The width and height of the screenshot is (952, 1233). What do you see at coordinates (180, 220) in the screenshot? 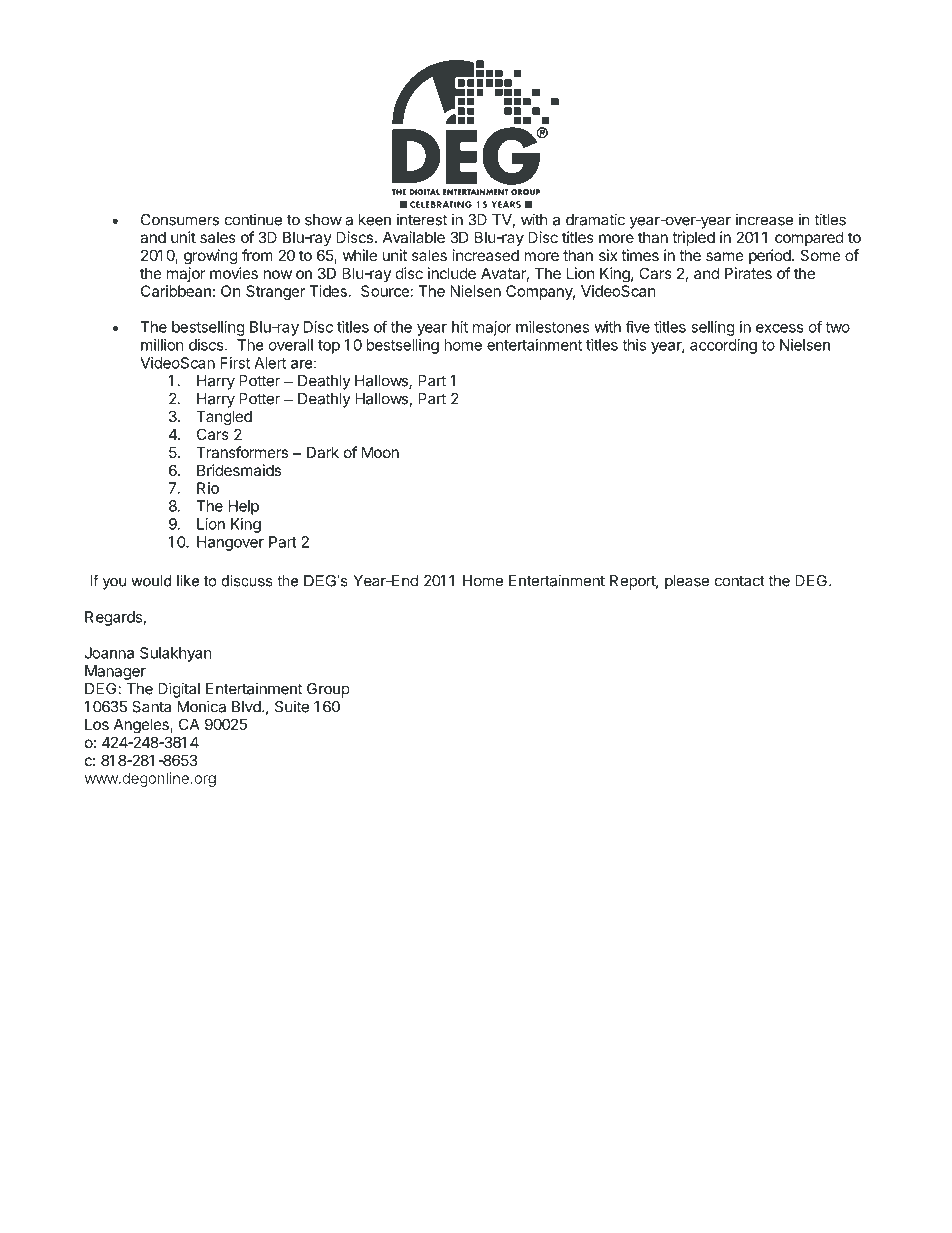
I see `Consumers` at bounding box center [180, 220].
